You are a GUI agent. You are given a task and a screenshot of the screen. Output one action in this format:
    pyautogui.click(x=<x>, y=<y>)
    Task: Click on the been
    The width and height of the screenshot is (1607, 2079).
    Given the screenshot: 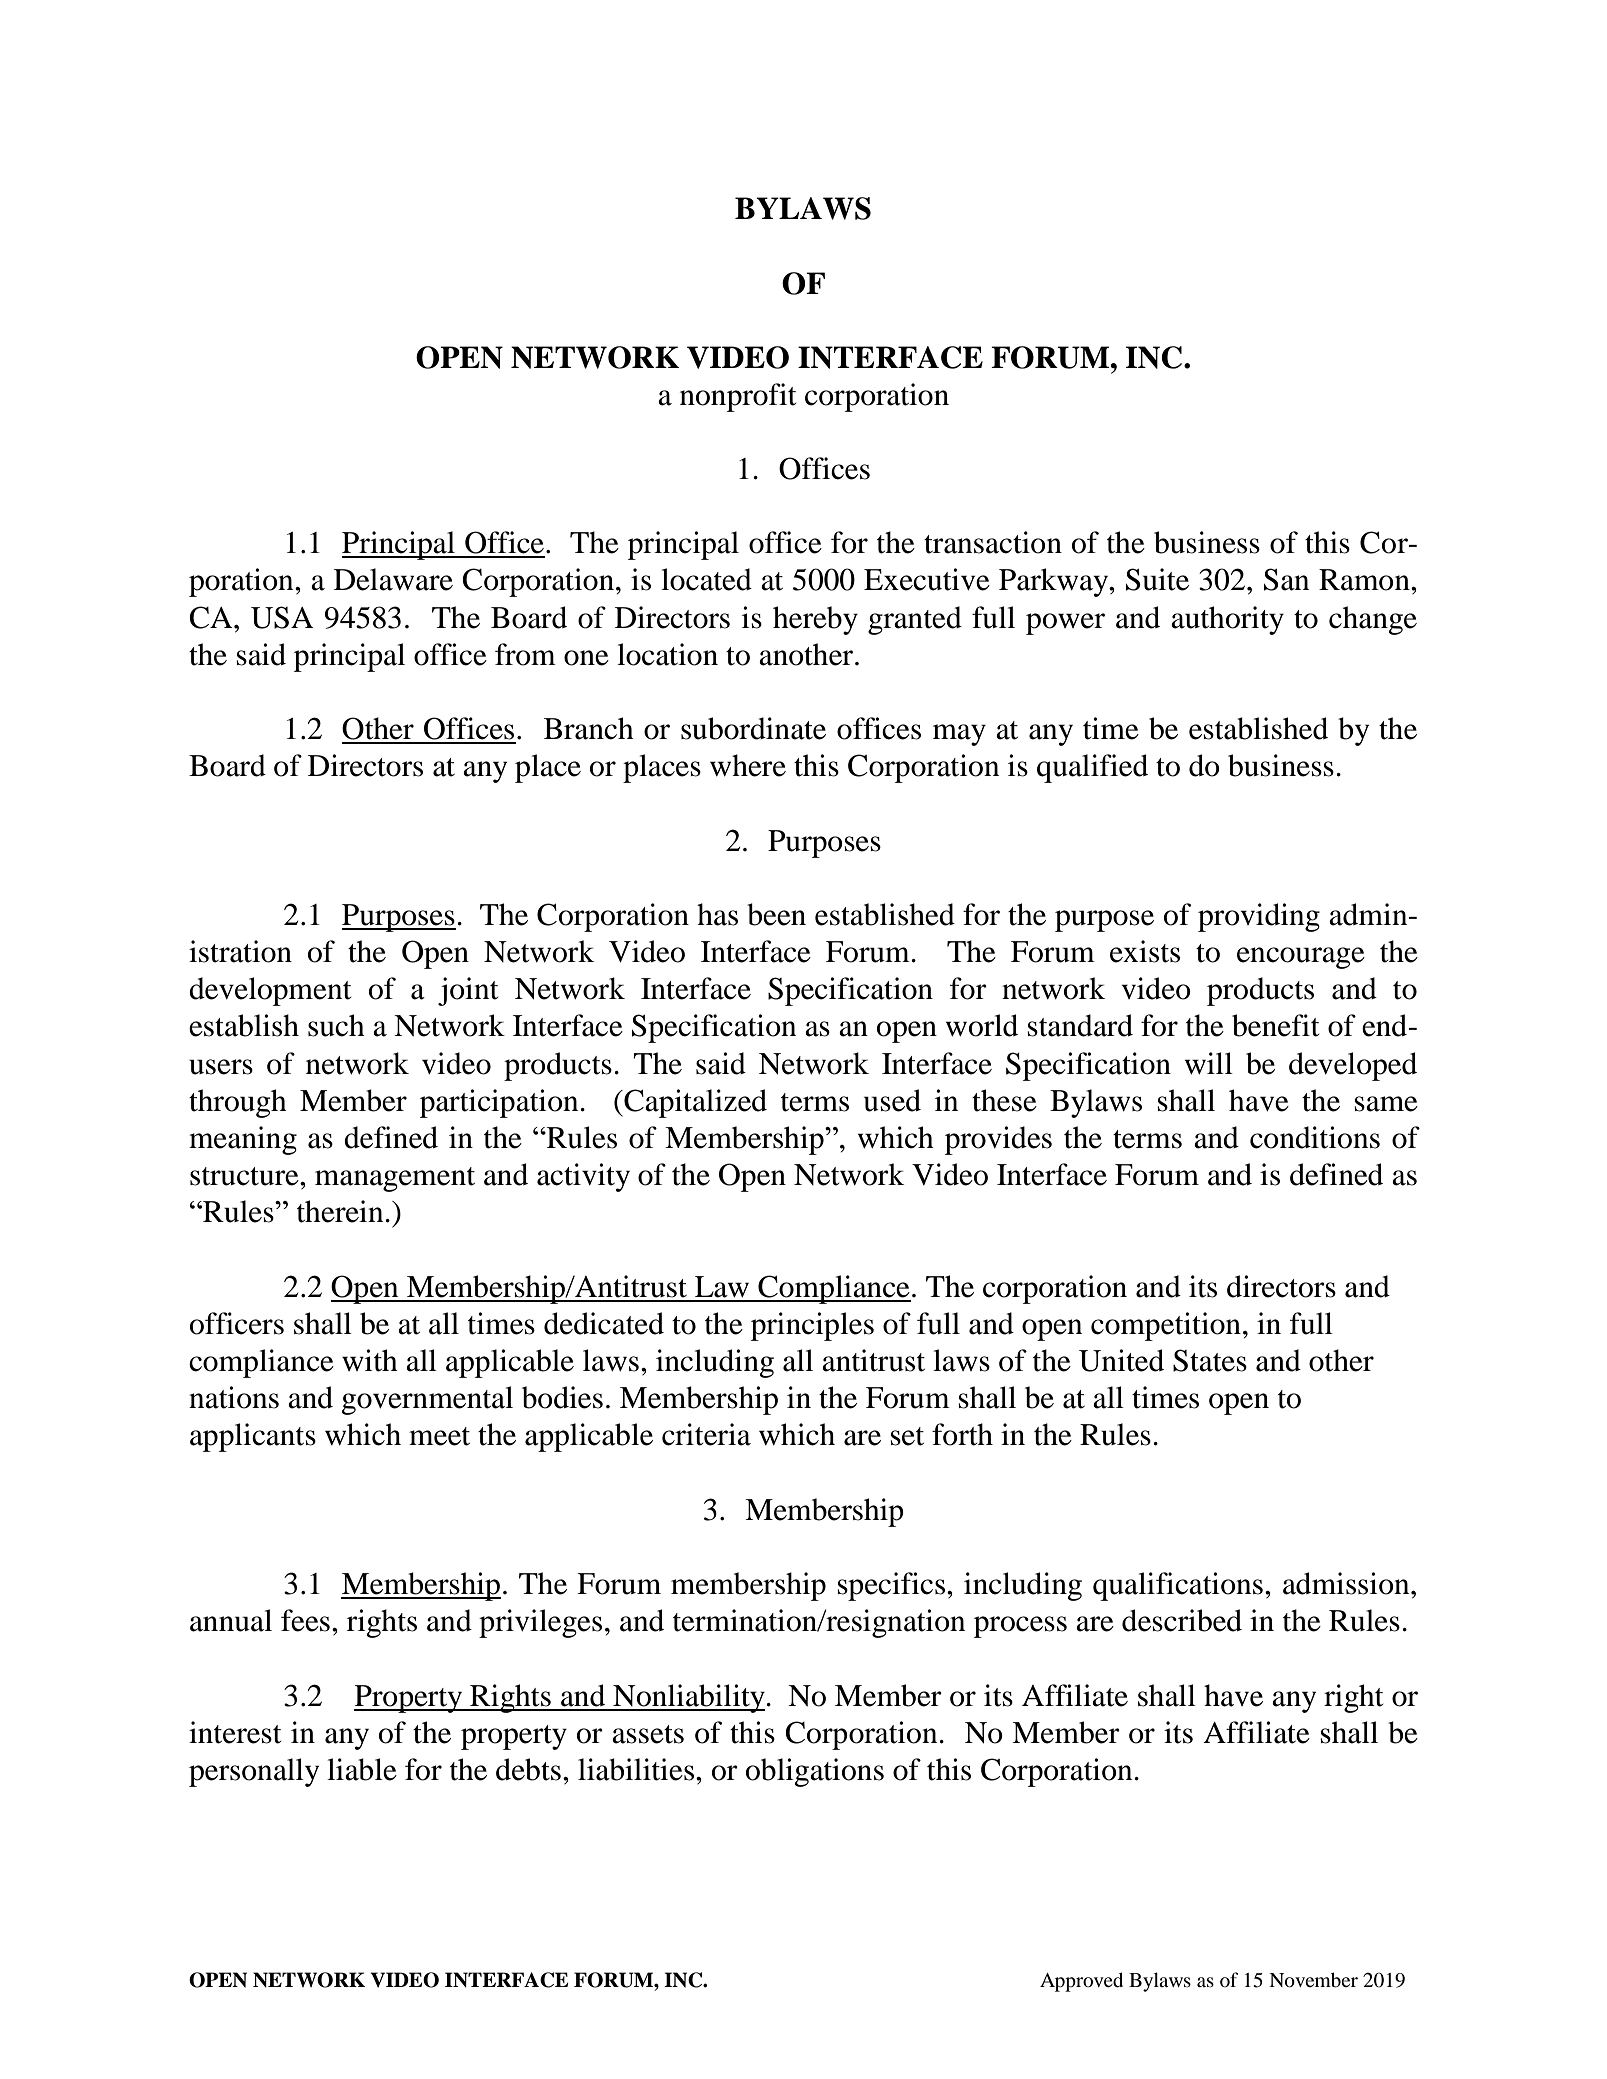 What is the action you would take?
    pyautogui.click(x=776, y=914)
